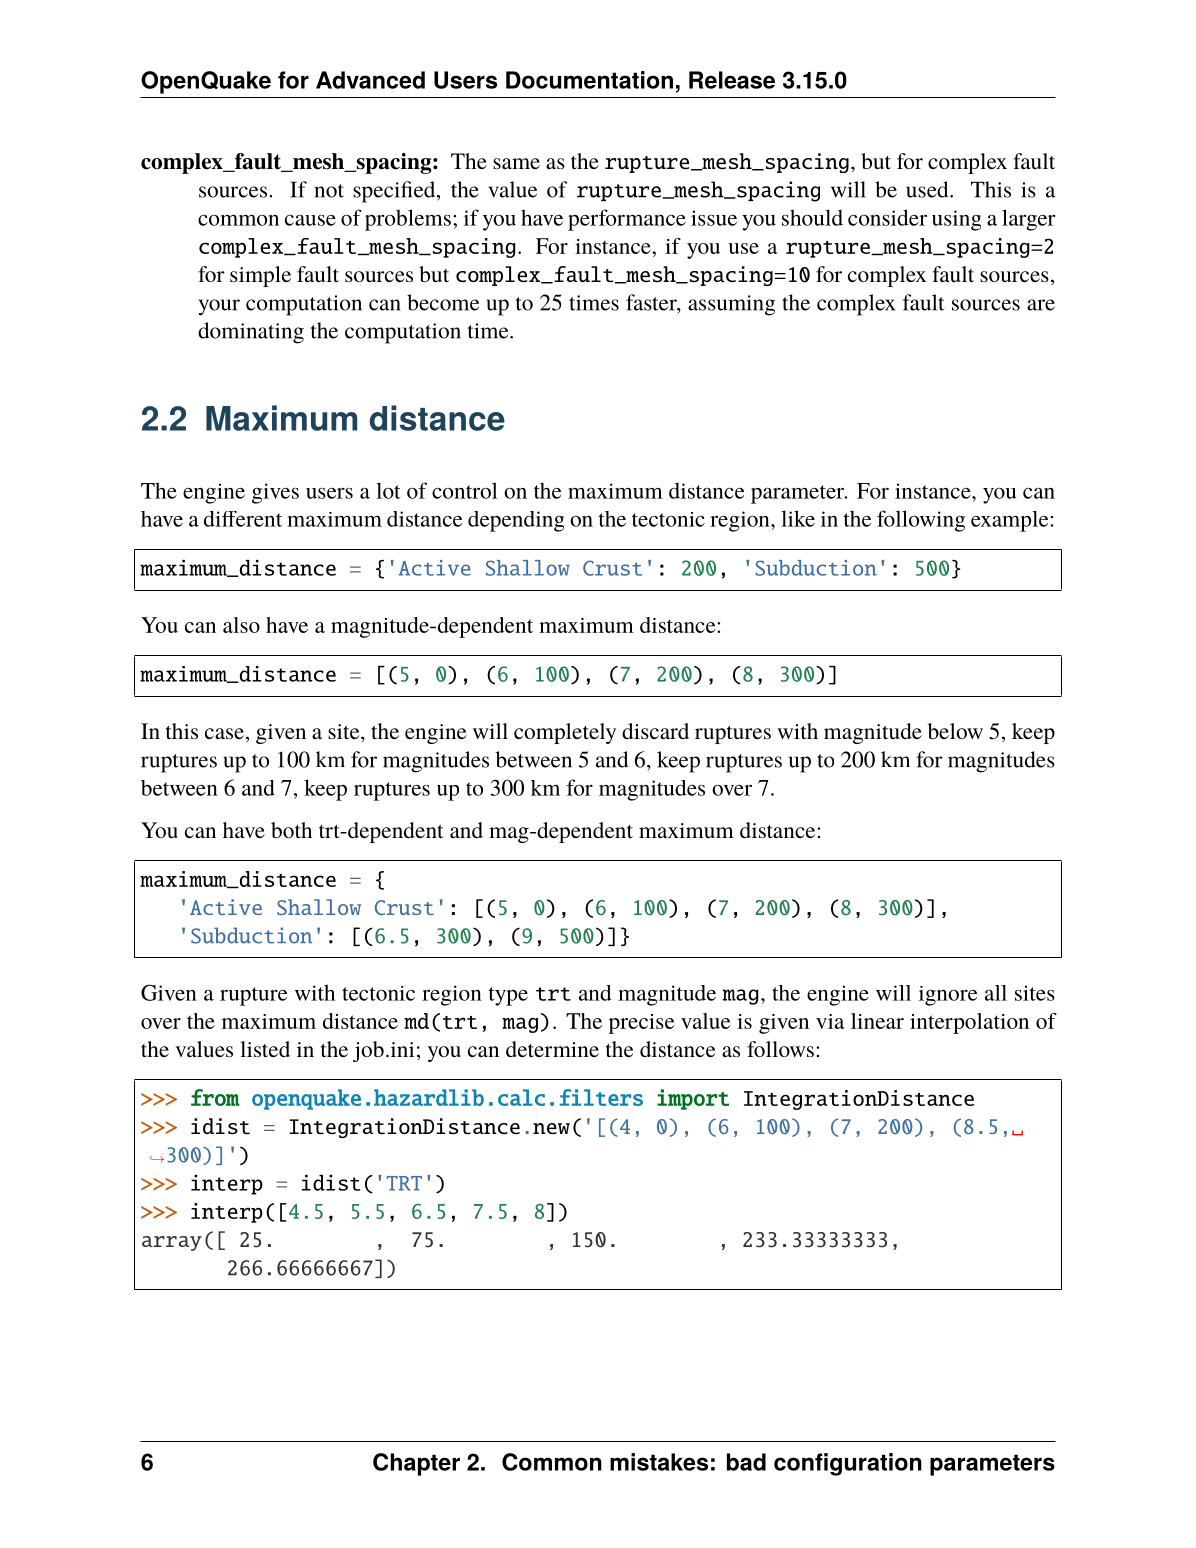  I want to click on following, so click(921, 521).
